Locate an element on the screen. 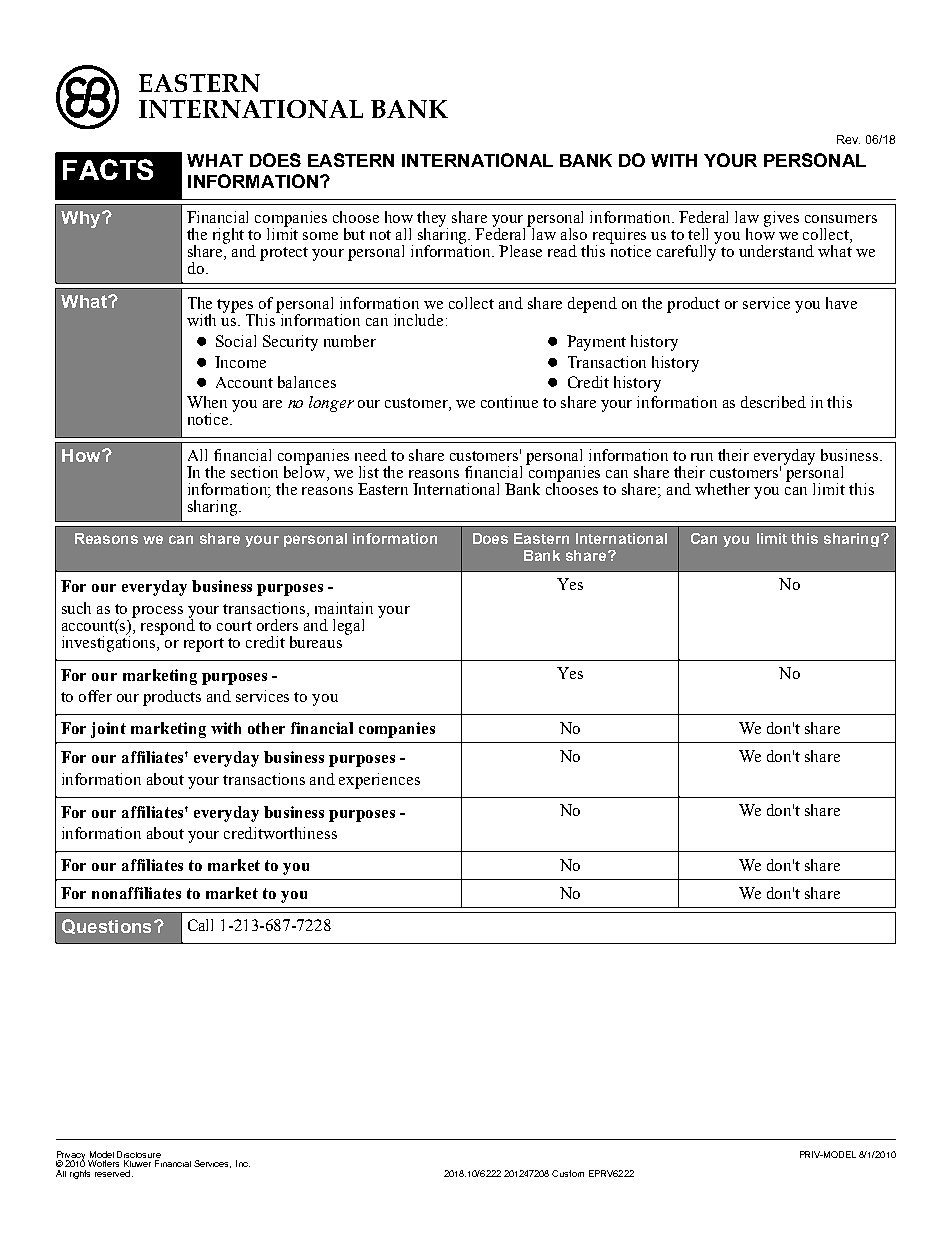 The height and width of the screenshot is (1233, 952). continue is located at coordinates (509, 402).
